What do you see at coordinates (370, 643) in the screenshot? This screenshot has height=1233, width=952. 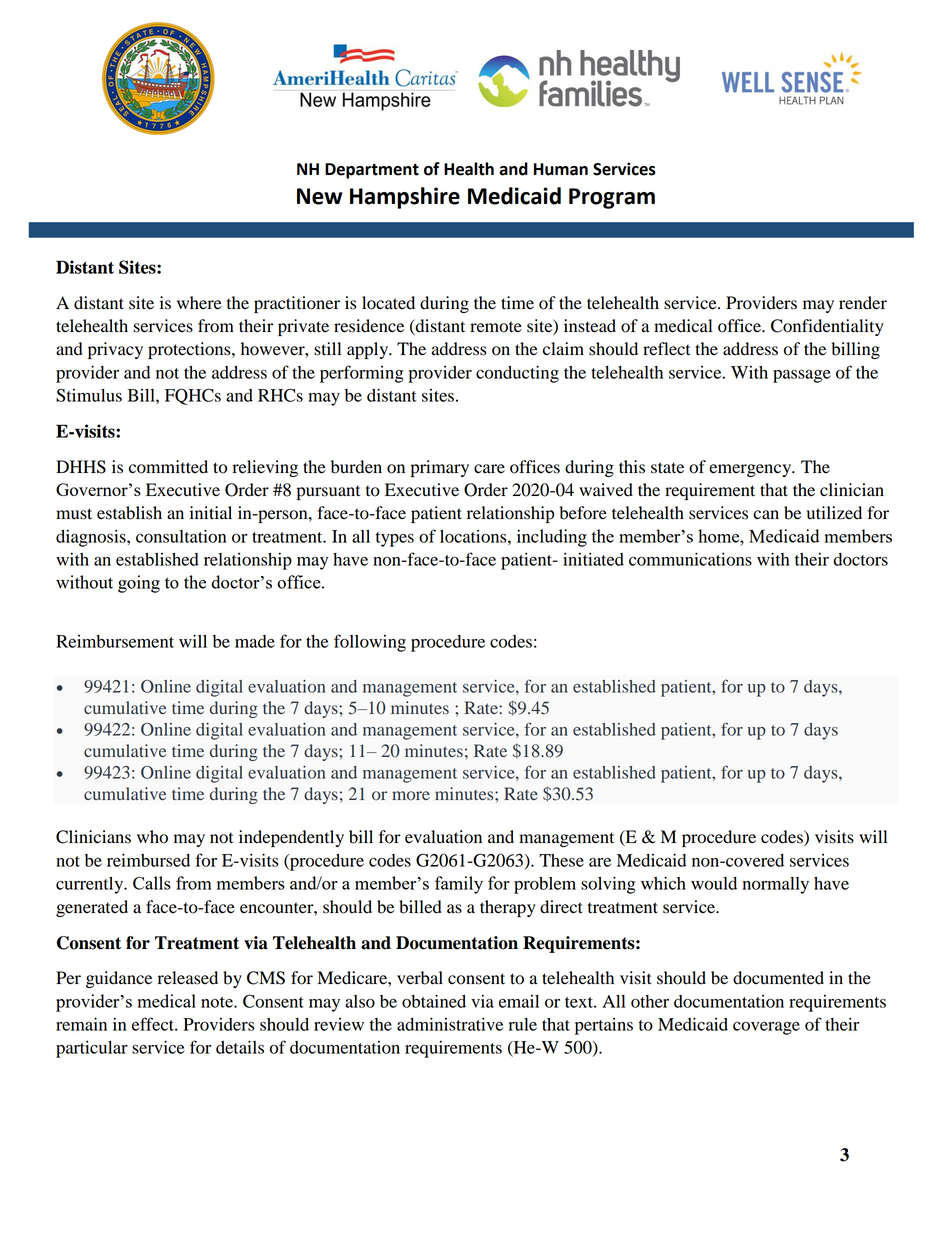 I see `following` at bounding box center [370, 643].
